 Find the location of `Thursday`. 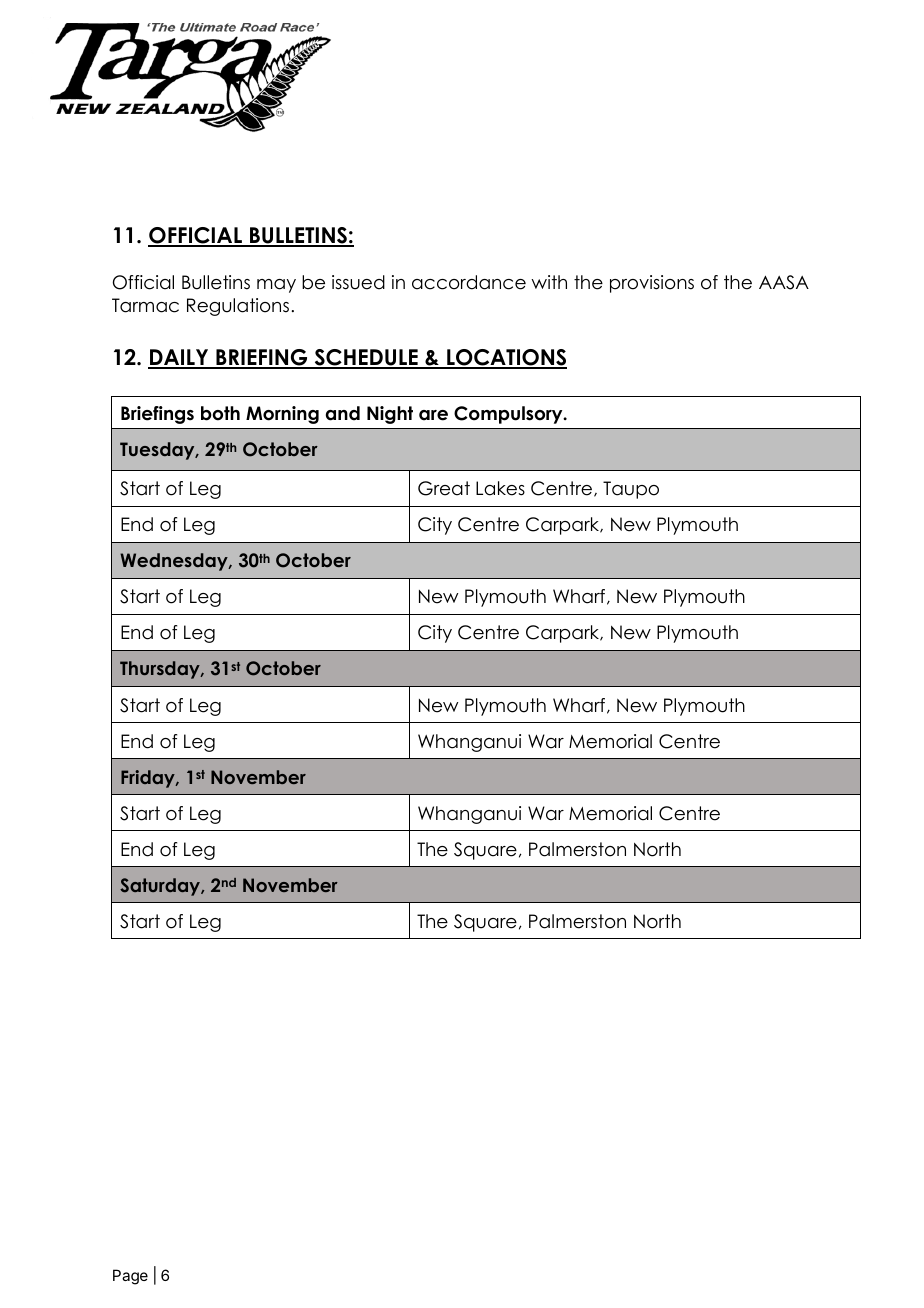

Thursday is located at coordinates (161, 670).
